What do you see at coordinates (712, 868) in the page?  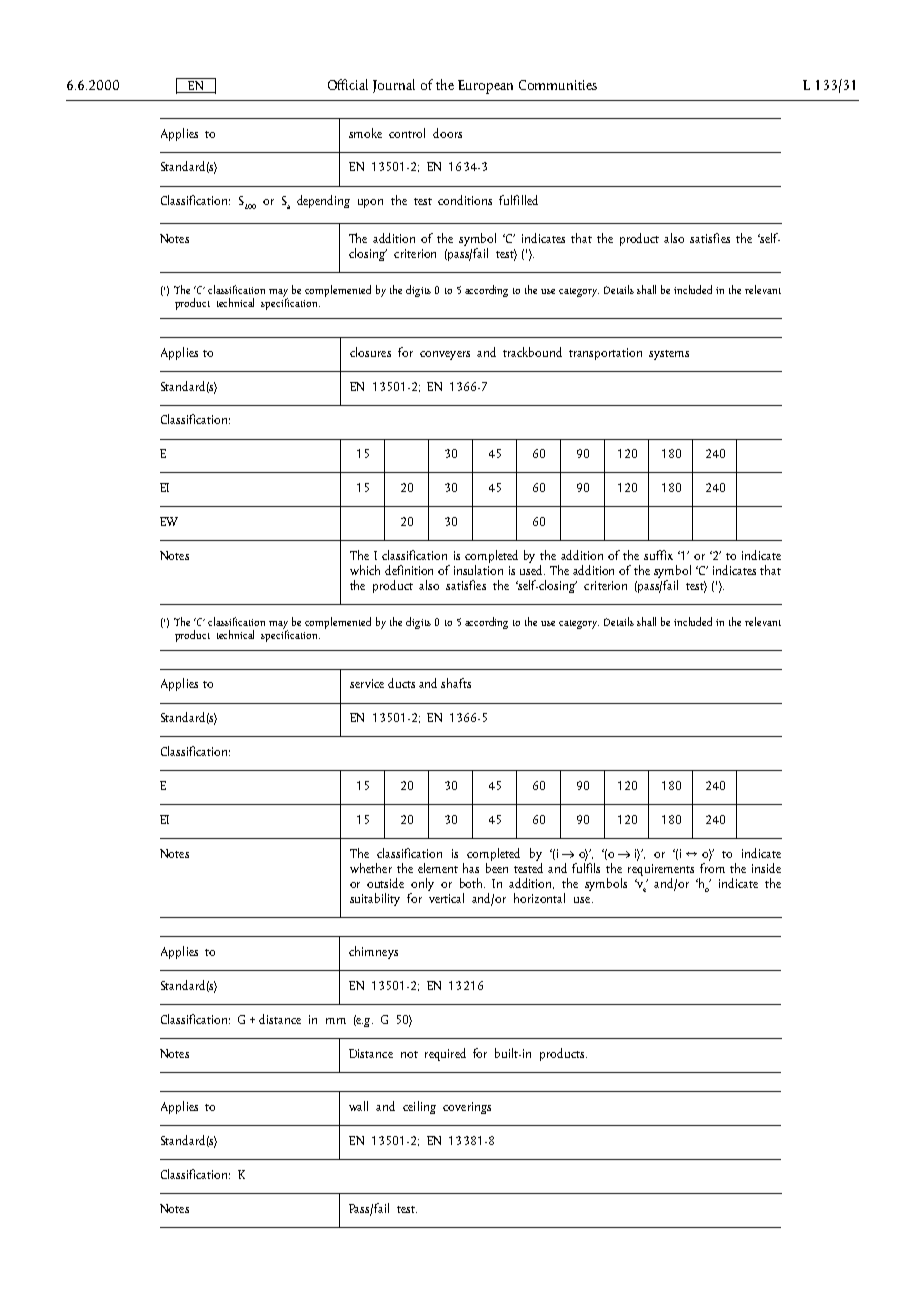 I see `from` at bounding box center [712, 868].
